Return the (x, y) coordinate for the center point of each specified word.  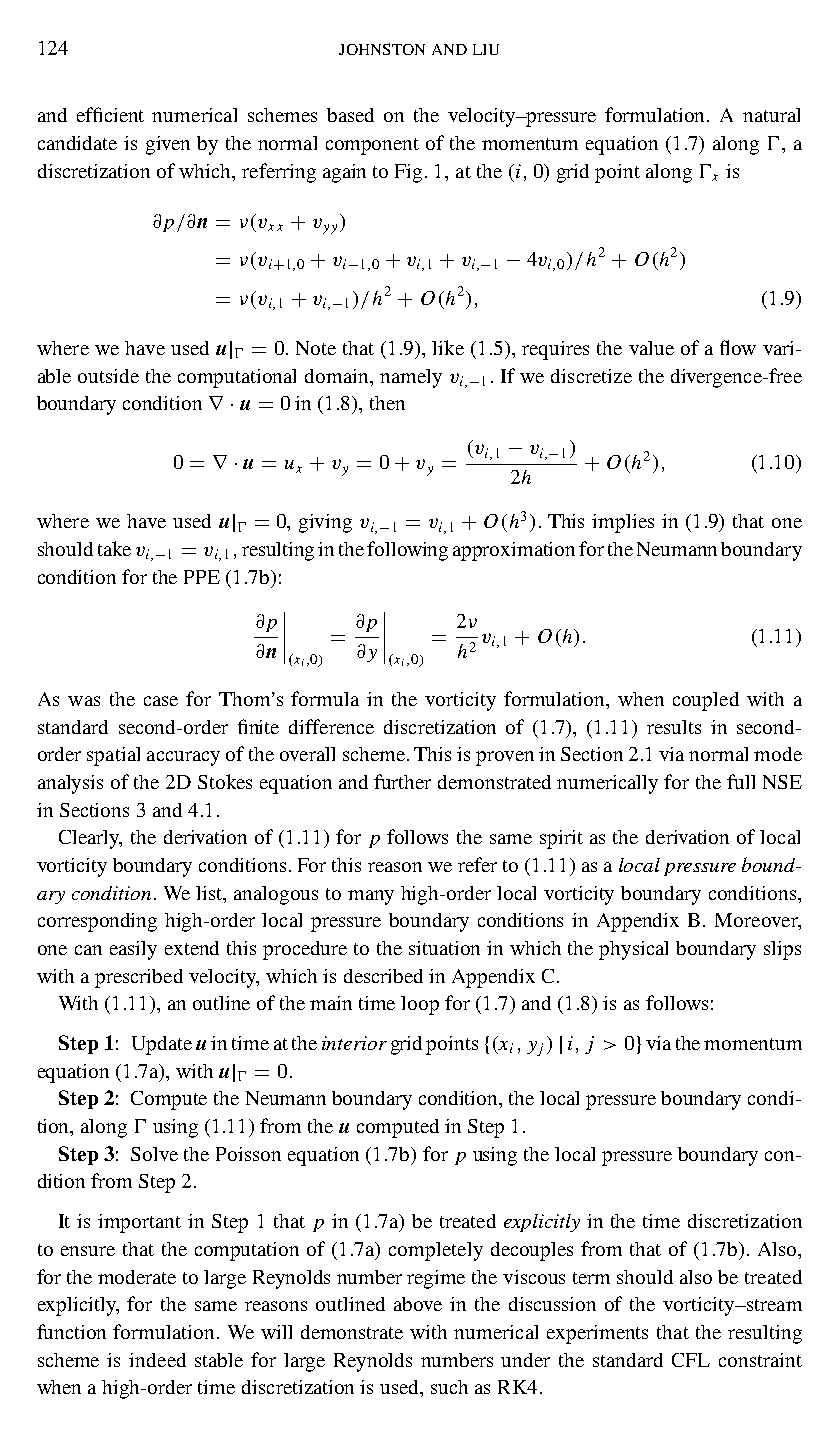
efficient (110, 114)
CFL (691, 1360)
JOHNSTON (382, 49)
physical (633, 950)
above (418, 1304)
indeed (157, 1360)
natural (771, 115)
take (114, 548)
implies (623, 523)
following (407, 551)
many (371, 897)
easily (133, 950)
